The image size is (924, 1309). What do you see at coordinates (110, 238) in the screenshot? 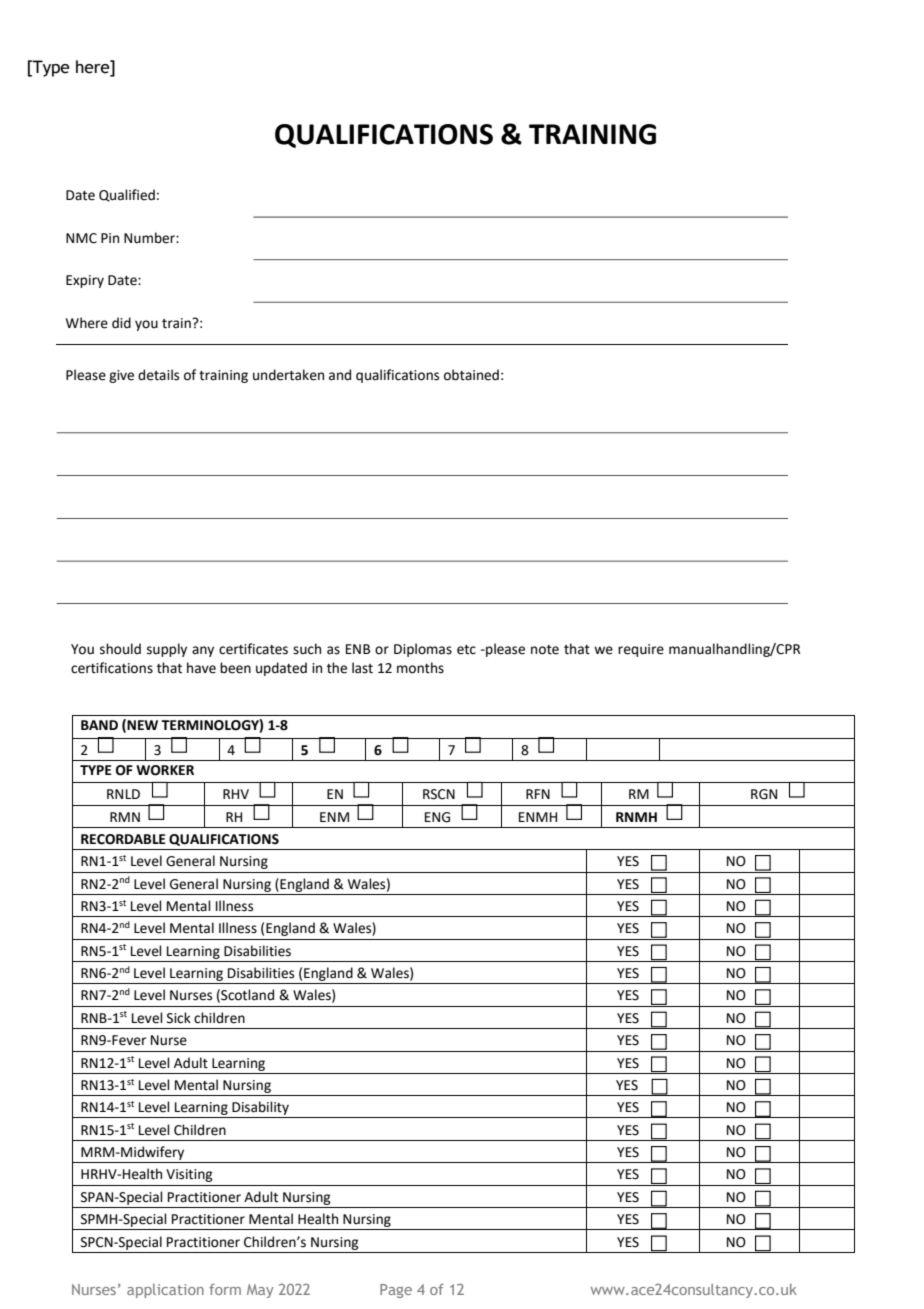
I see `Pin` at bounding box center [110, 238].
